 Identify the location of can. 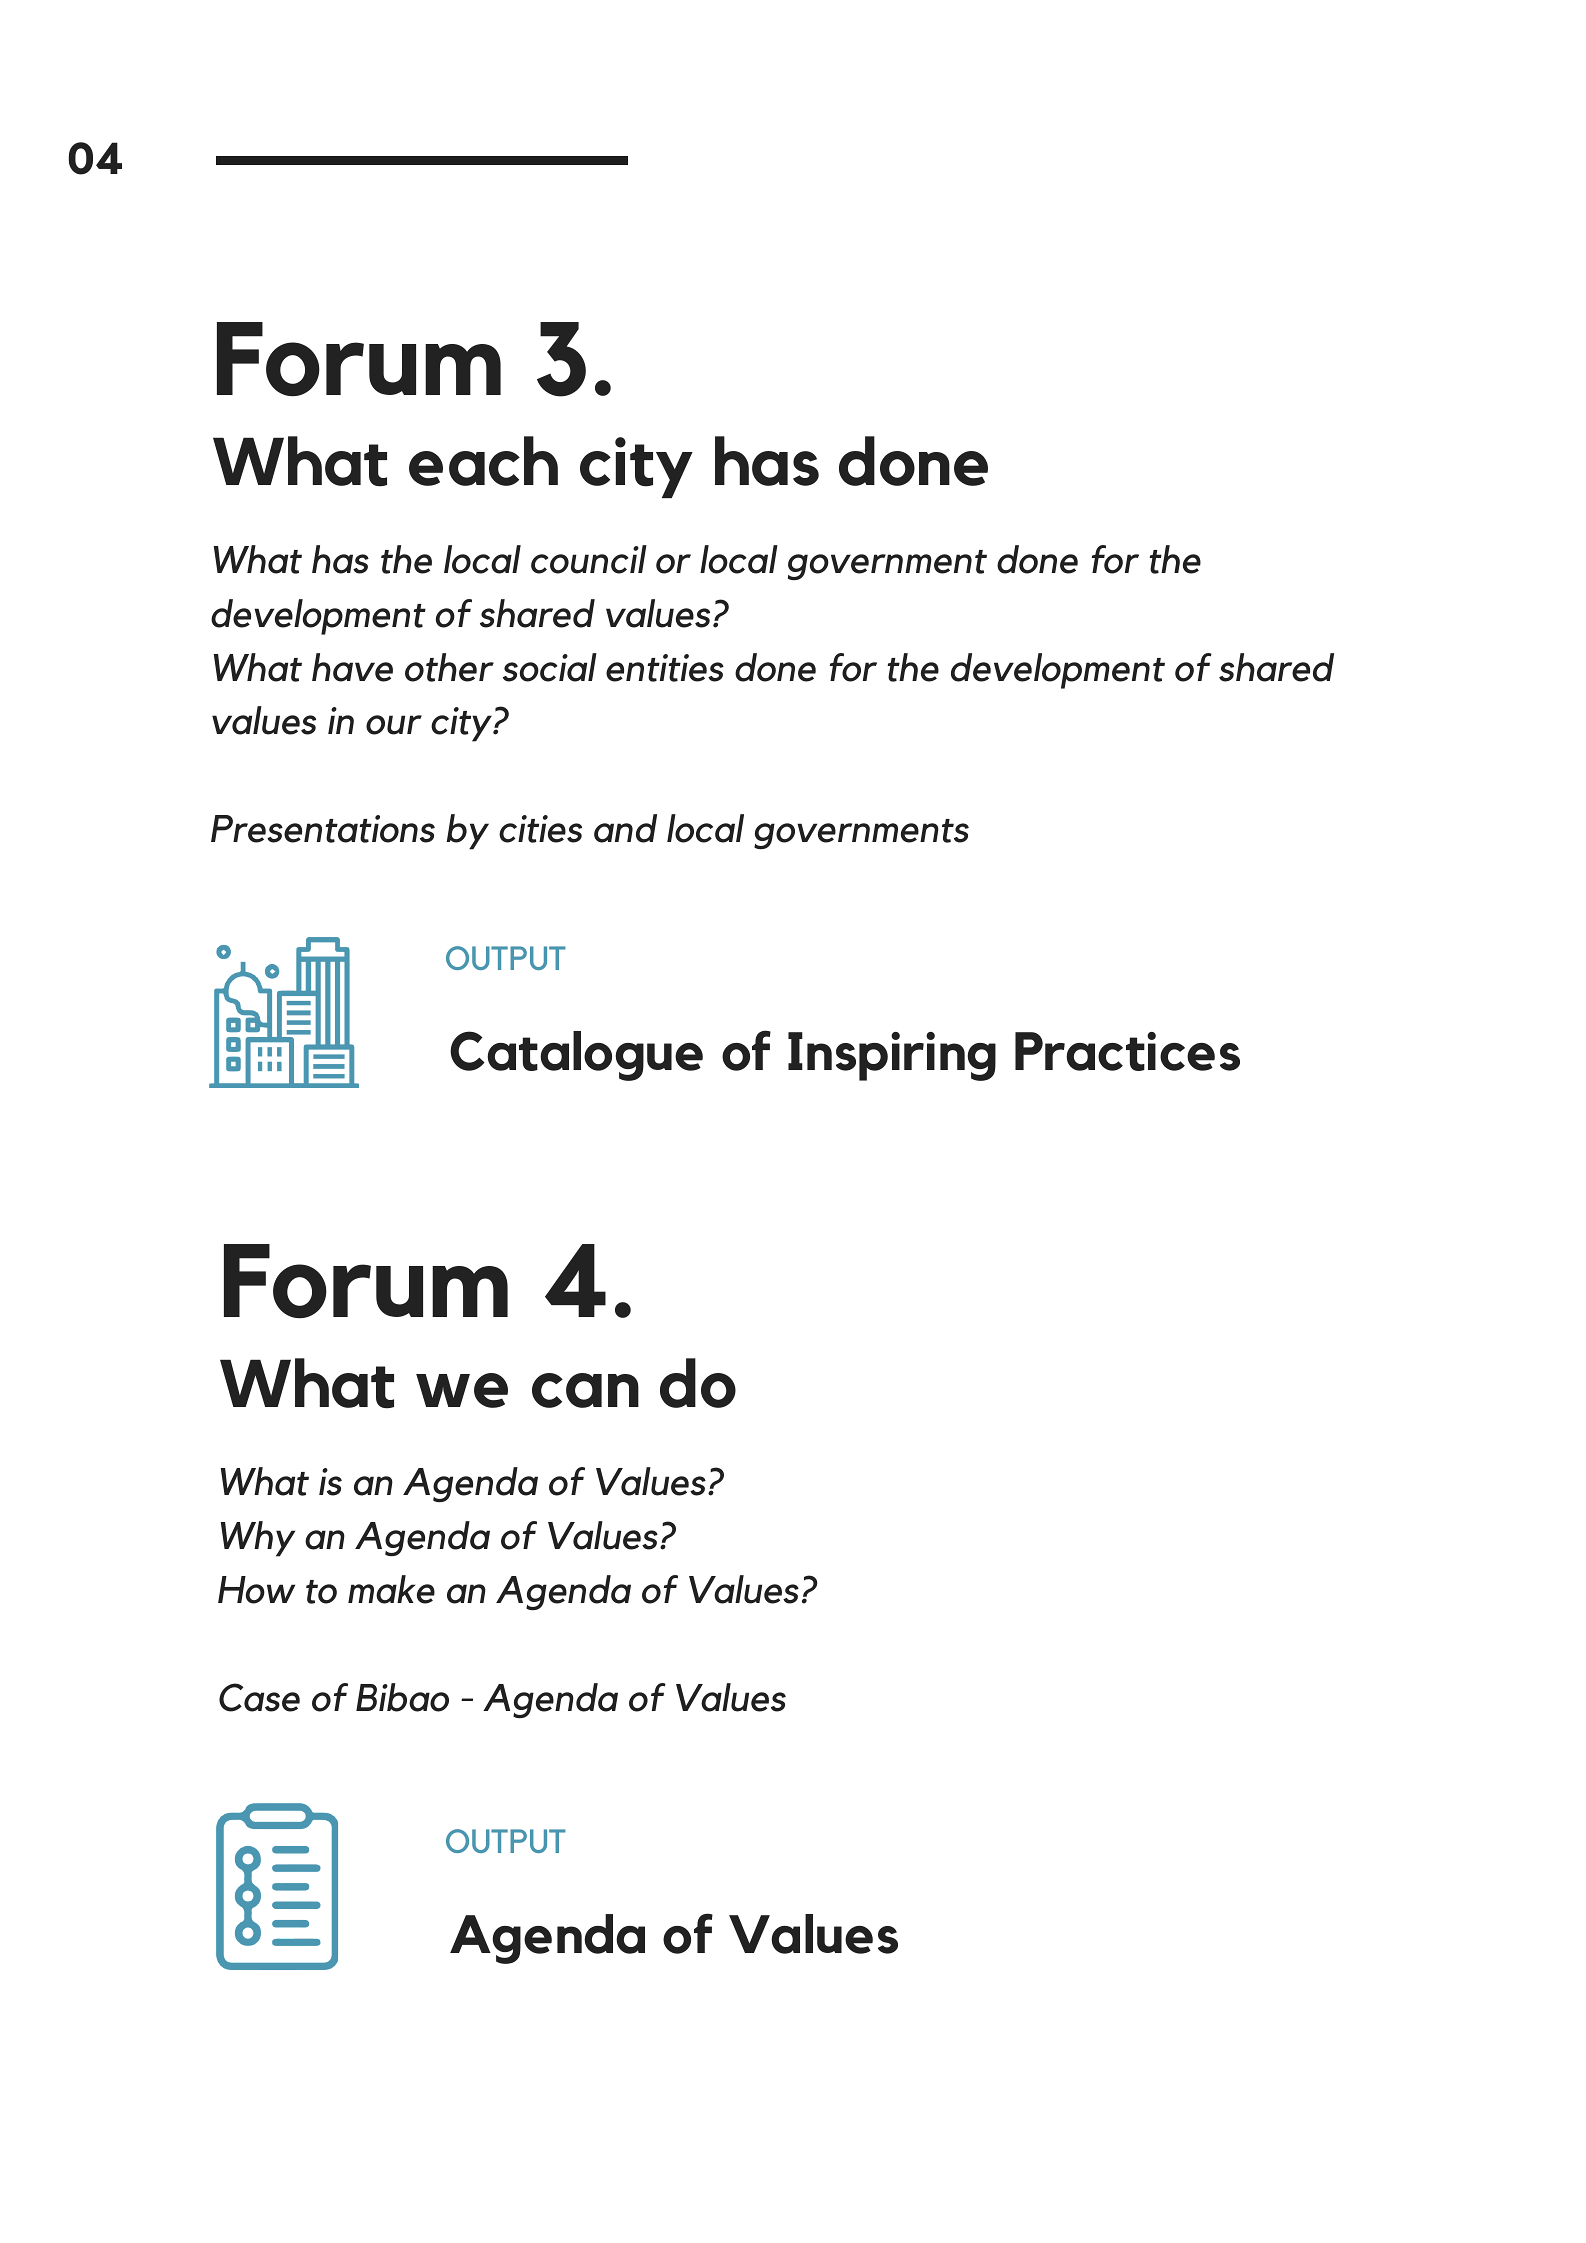
(585, 1390).
